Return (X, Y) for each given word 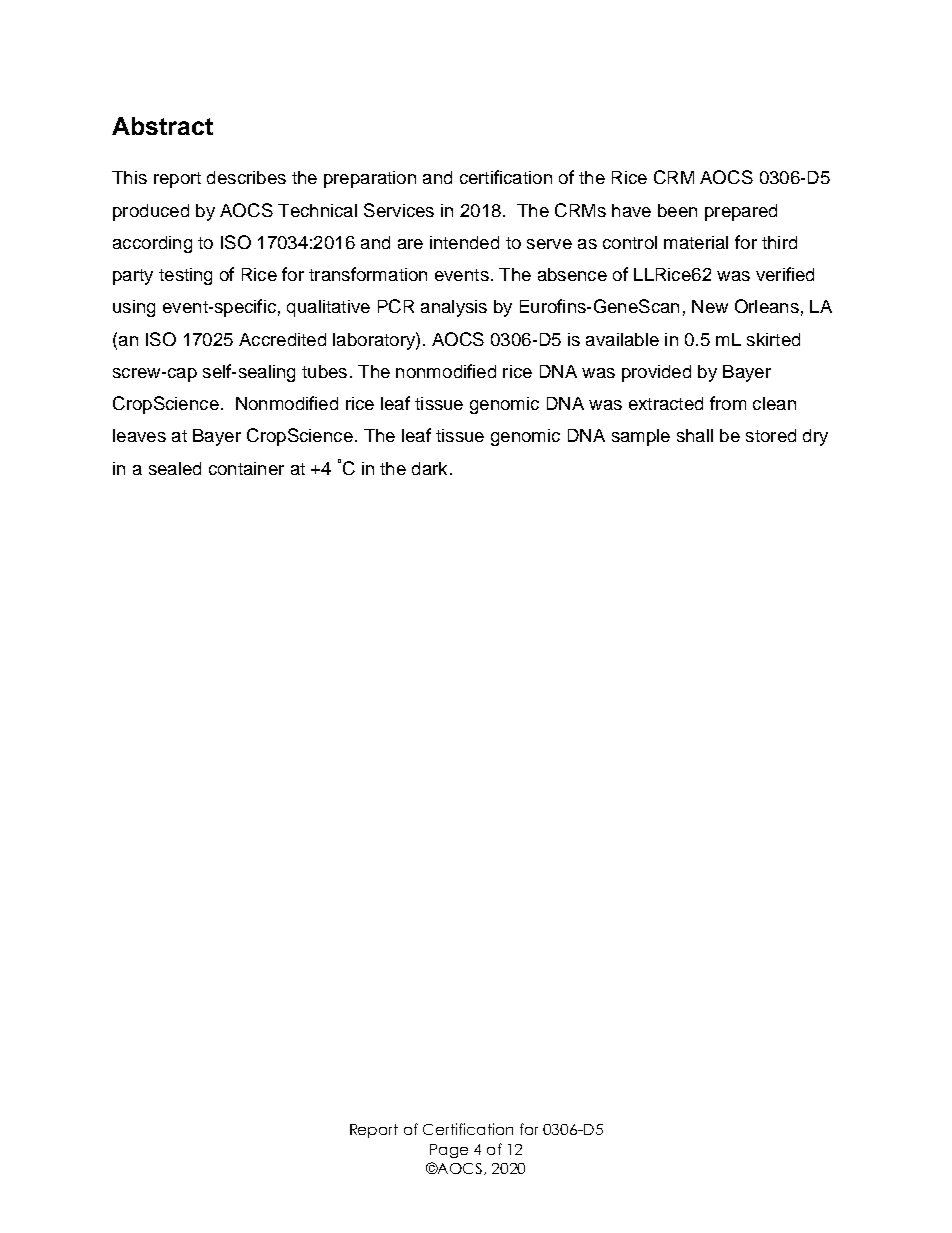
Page (449, 1151)
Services (399, 210)
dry (815, 437)
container (246, 468)
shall (695, 435)
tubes (324, 371)
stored (771, 435)
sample (641, 437)
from (728, 403)
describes (246, 177)
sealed (175, 468)
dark (429, 468)
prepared (741, 212)
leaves (139, 435)
